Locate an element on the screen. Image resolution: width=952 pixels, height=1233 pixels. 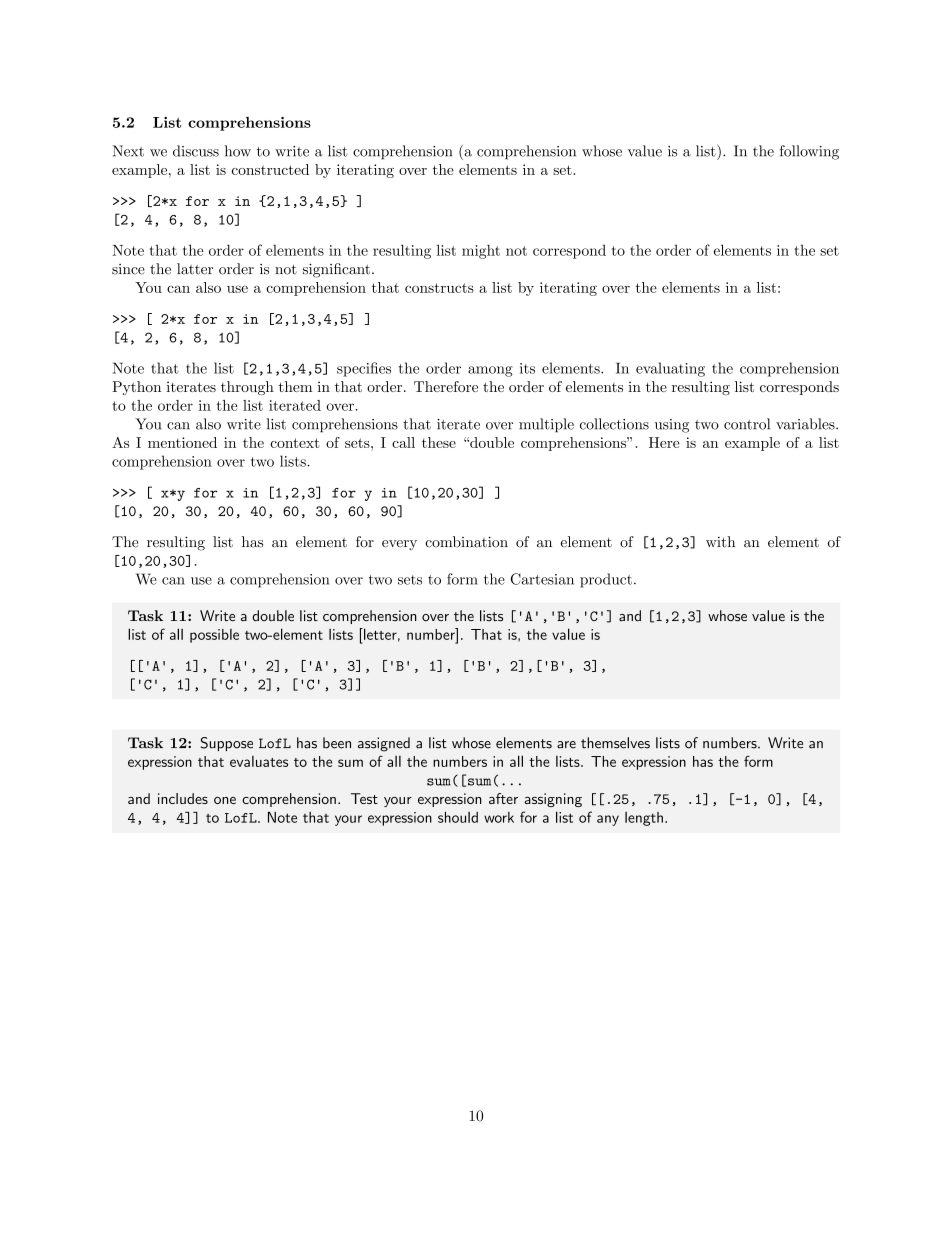
with is located at coordinates (720, 542).
